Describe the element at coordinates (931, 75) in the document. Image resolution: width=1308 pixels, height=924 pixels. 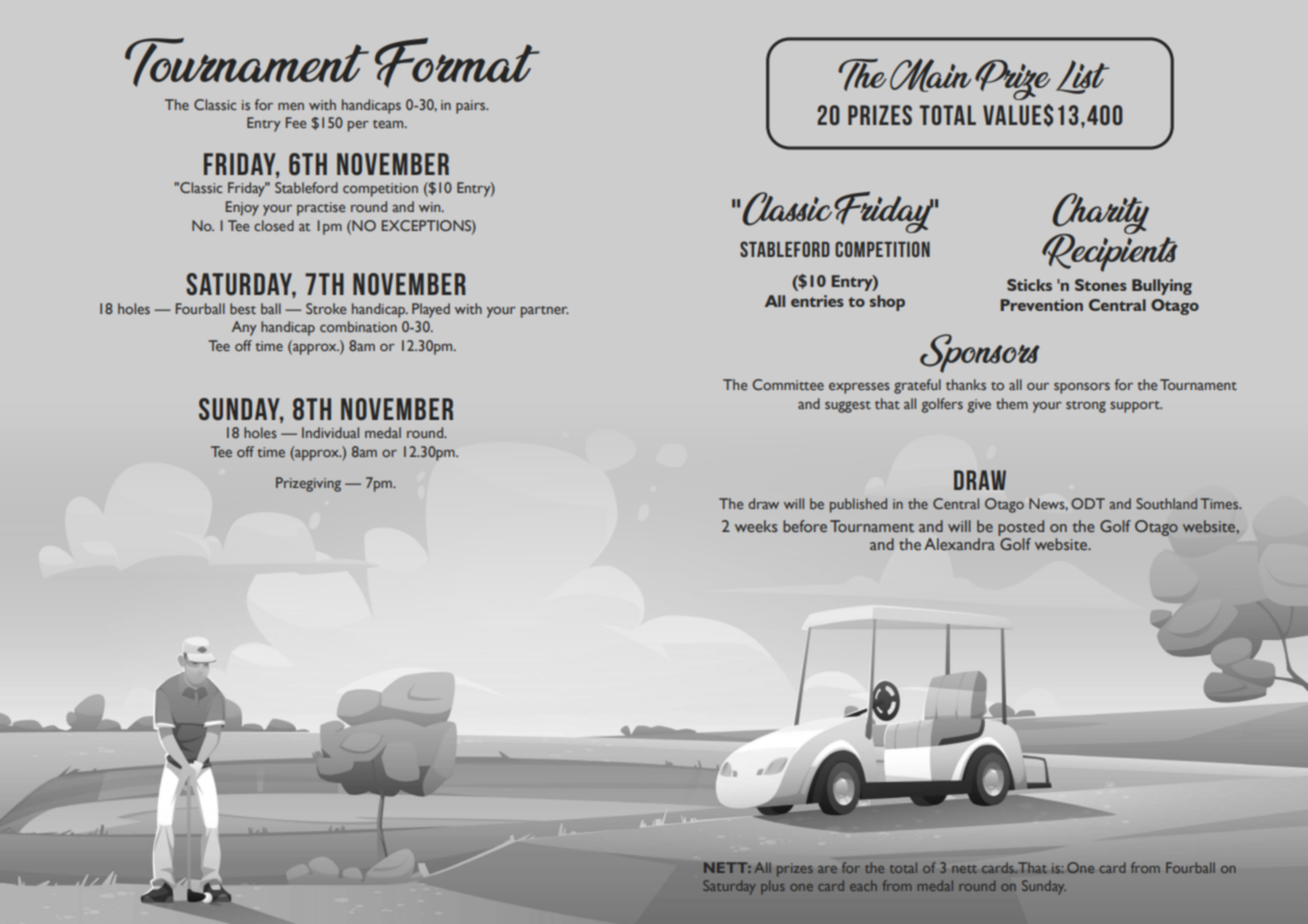
I see `Main` at that location.
